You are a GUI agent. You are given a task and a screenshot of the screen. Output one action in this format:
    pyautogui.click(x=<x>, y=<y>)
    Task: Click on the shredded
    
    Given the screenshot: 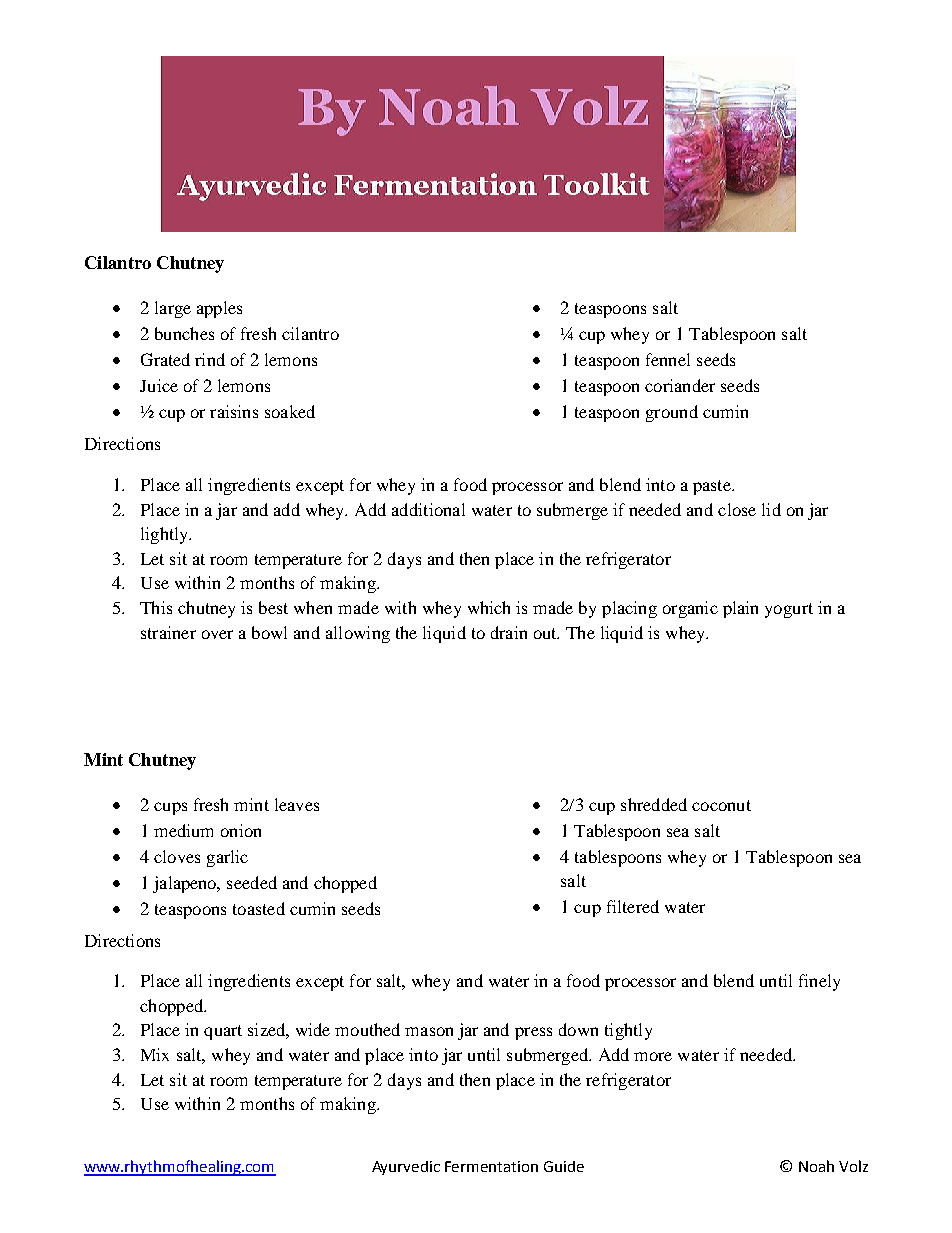 What is the action you would take?
    pyautogui.click(x=654, y=804)
